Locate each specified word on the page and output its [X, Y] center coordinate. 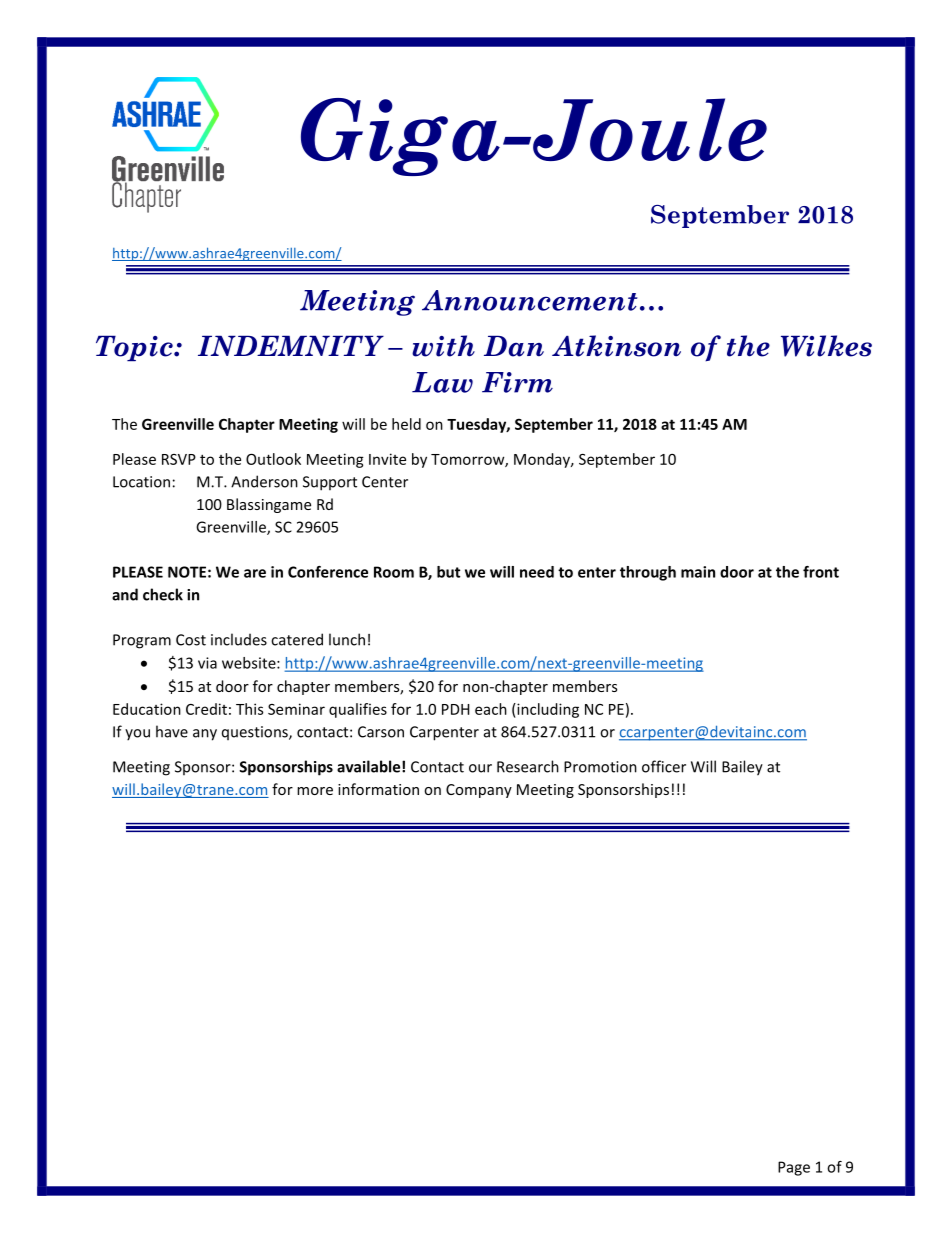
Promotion [600, 767]
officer [664, 766]
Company [479, 791]
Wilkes [826, 346]
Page [794, 1168]
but [448, 572]
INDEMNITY [291, 345]
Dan [514, 346]
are [255, 573]
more [315, 791]
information [378, 789]
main [698, 572]
